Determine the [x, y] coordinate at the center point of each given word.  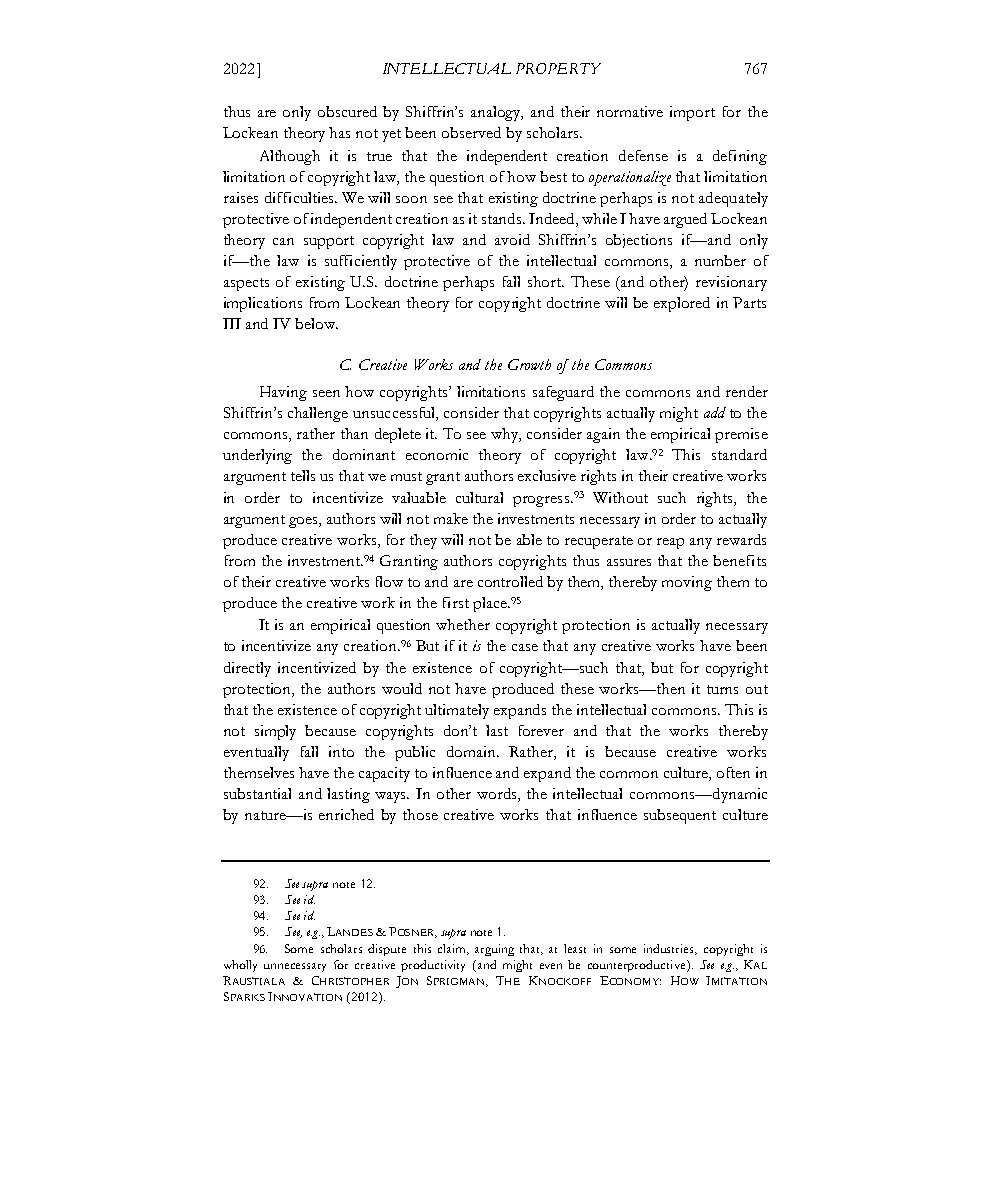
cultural [479, 497]
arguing [494, 950]
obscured [347, 111]
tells [303, 475]
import [692, 113]
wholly [240, 966]
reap [670, 543]
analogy [497, 113]
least [575, 948]
